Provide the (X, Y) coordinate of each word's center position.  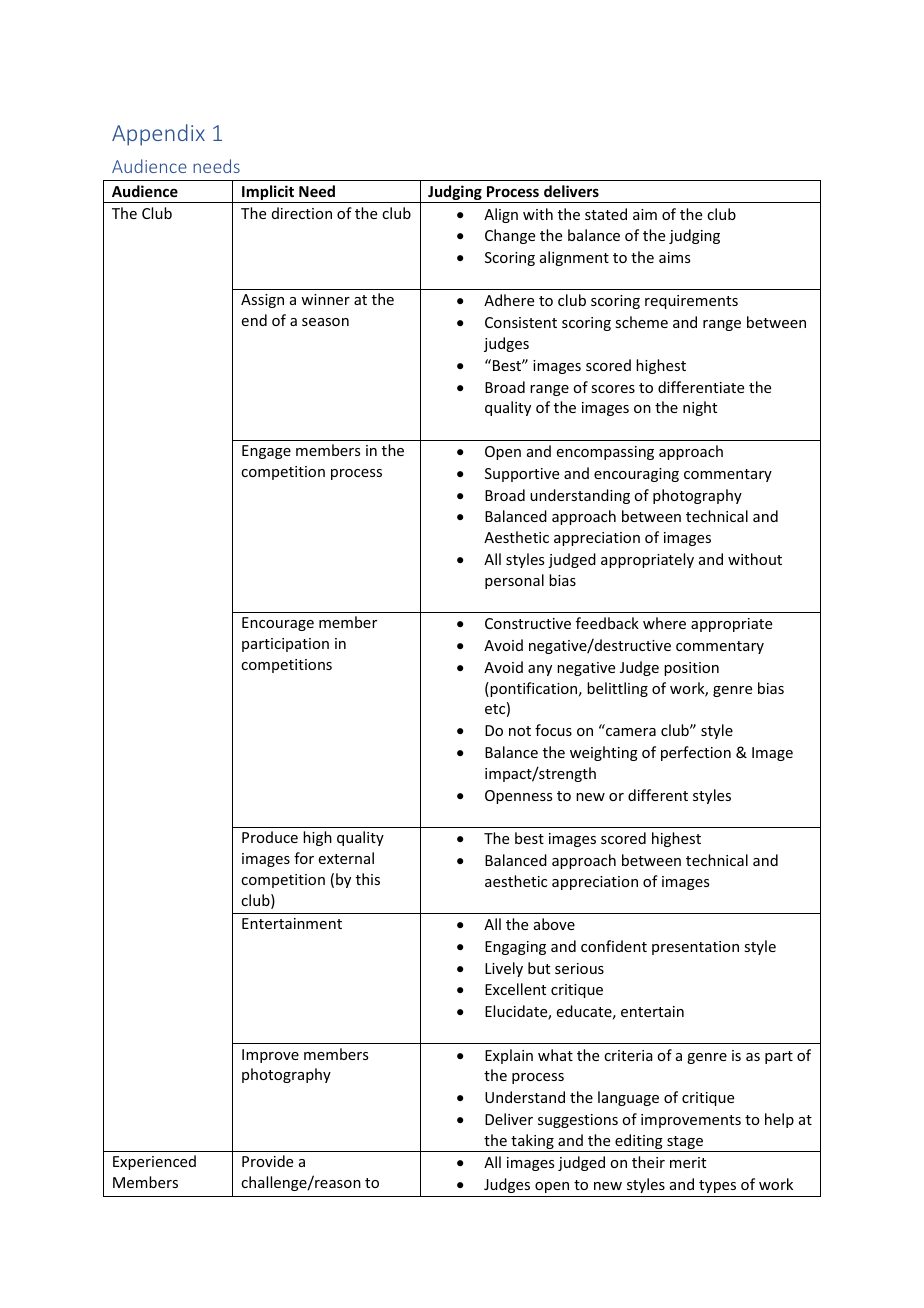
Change (510, 236)
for (304, 858)
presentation (695, 948)
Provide (267, 1161)
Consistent (521, 322)
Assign (262, 301)
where (664, 623)
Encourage (278, 624)
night (700, 408)
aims (674, 257)
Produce (270, 837)
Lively (504, 969)
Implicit (268, 194)
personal (514, 581)
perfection (696, 753)
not (520, 731)
